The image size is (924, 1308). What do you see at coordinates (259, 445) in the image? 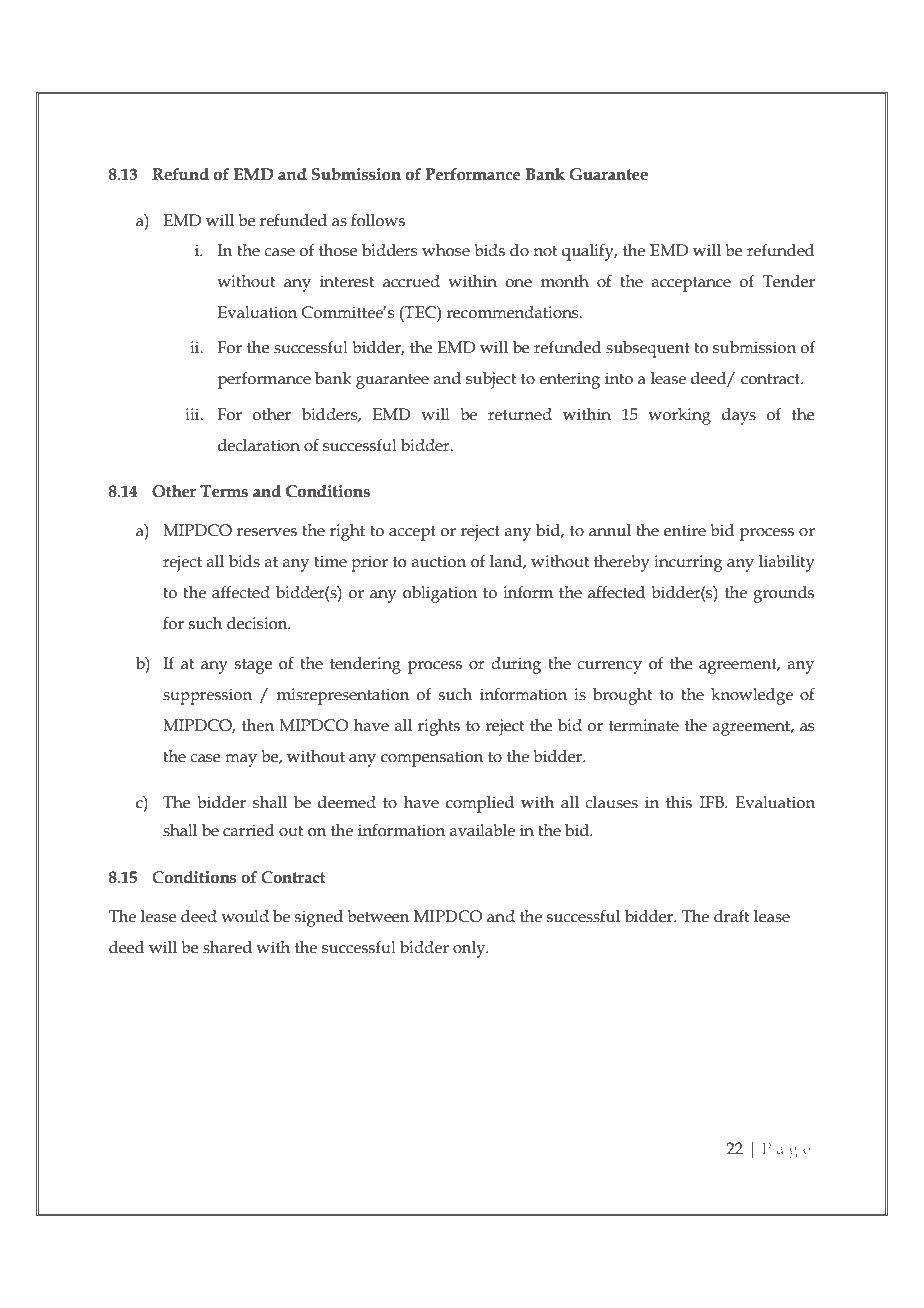
I see `declaration` at bounding box center [259, 445].
